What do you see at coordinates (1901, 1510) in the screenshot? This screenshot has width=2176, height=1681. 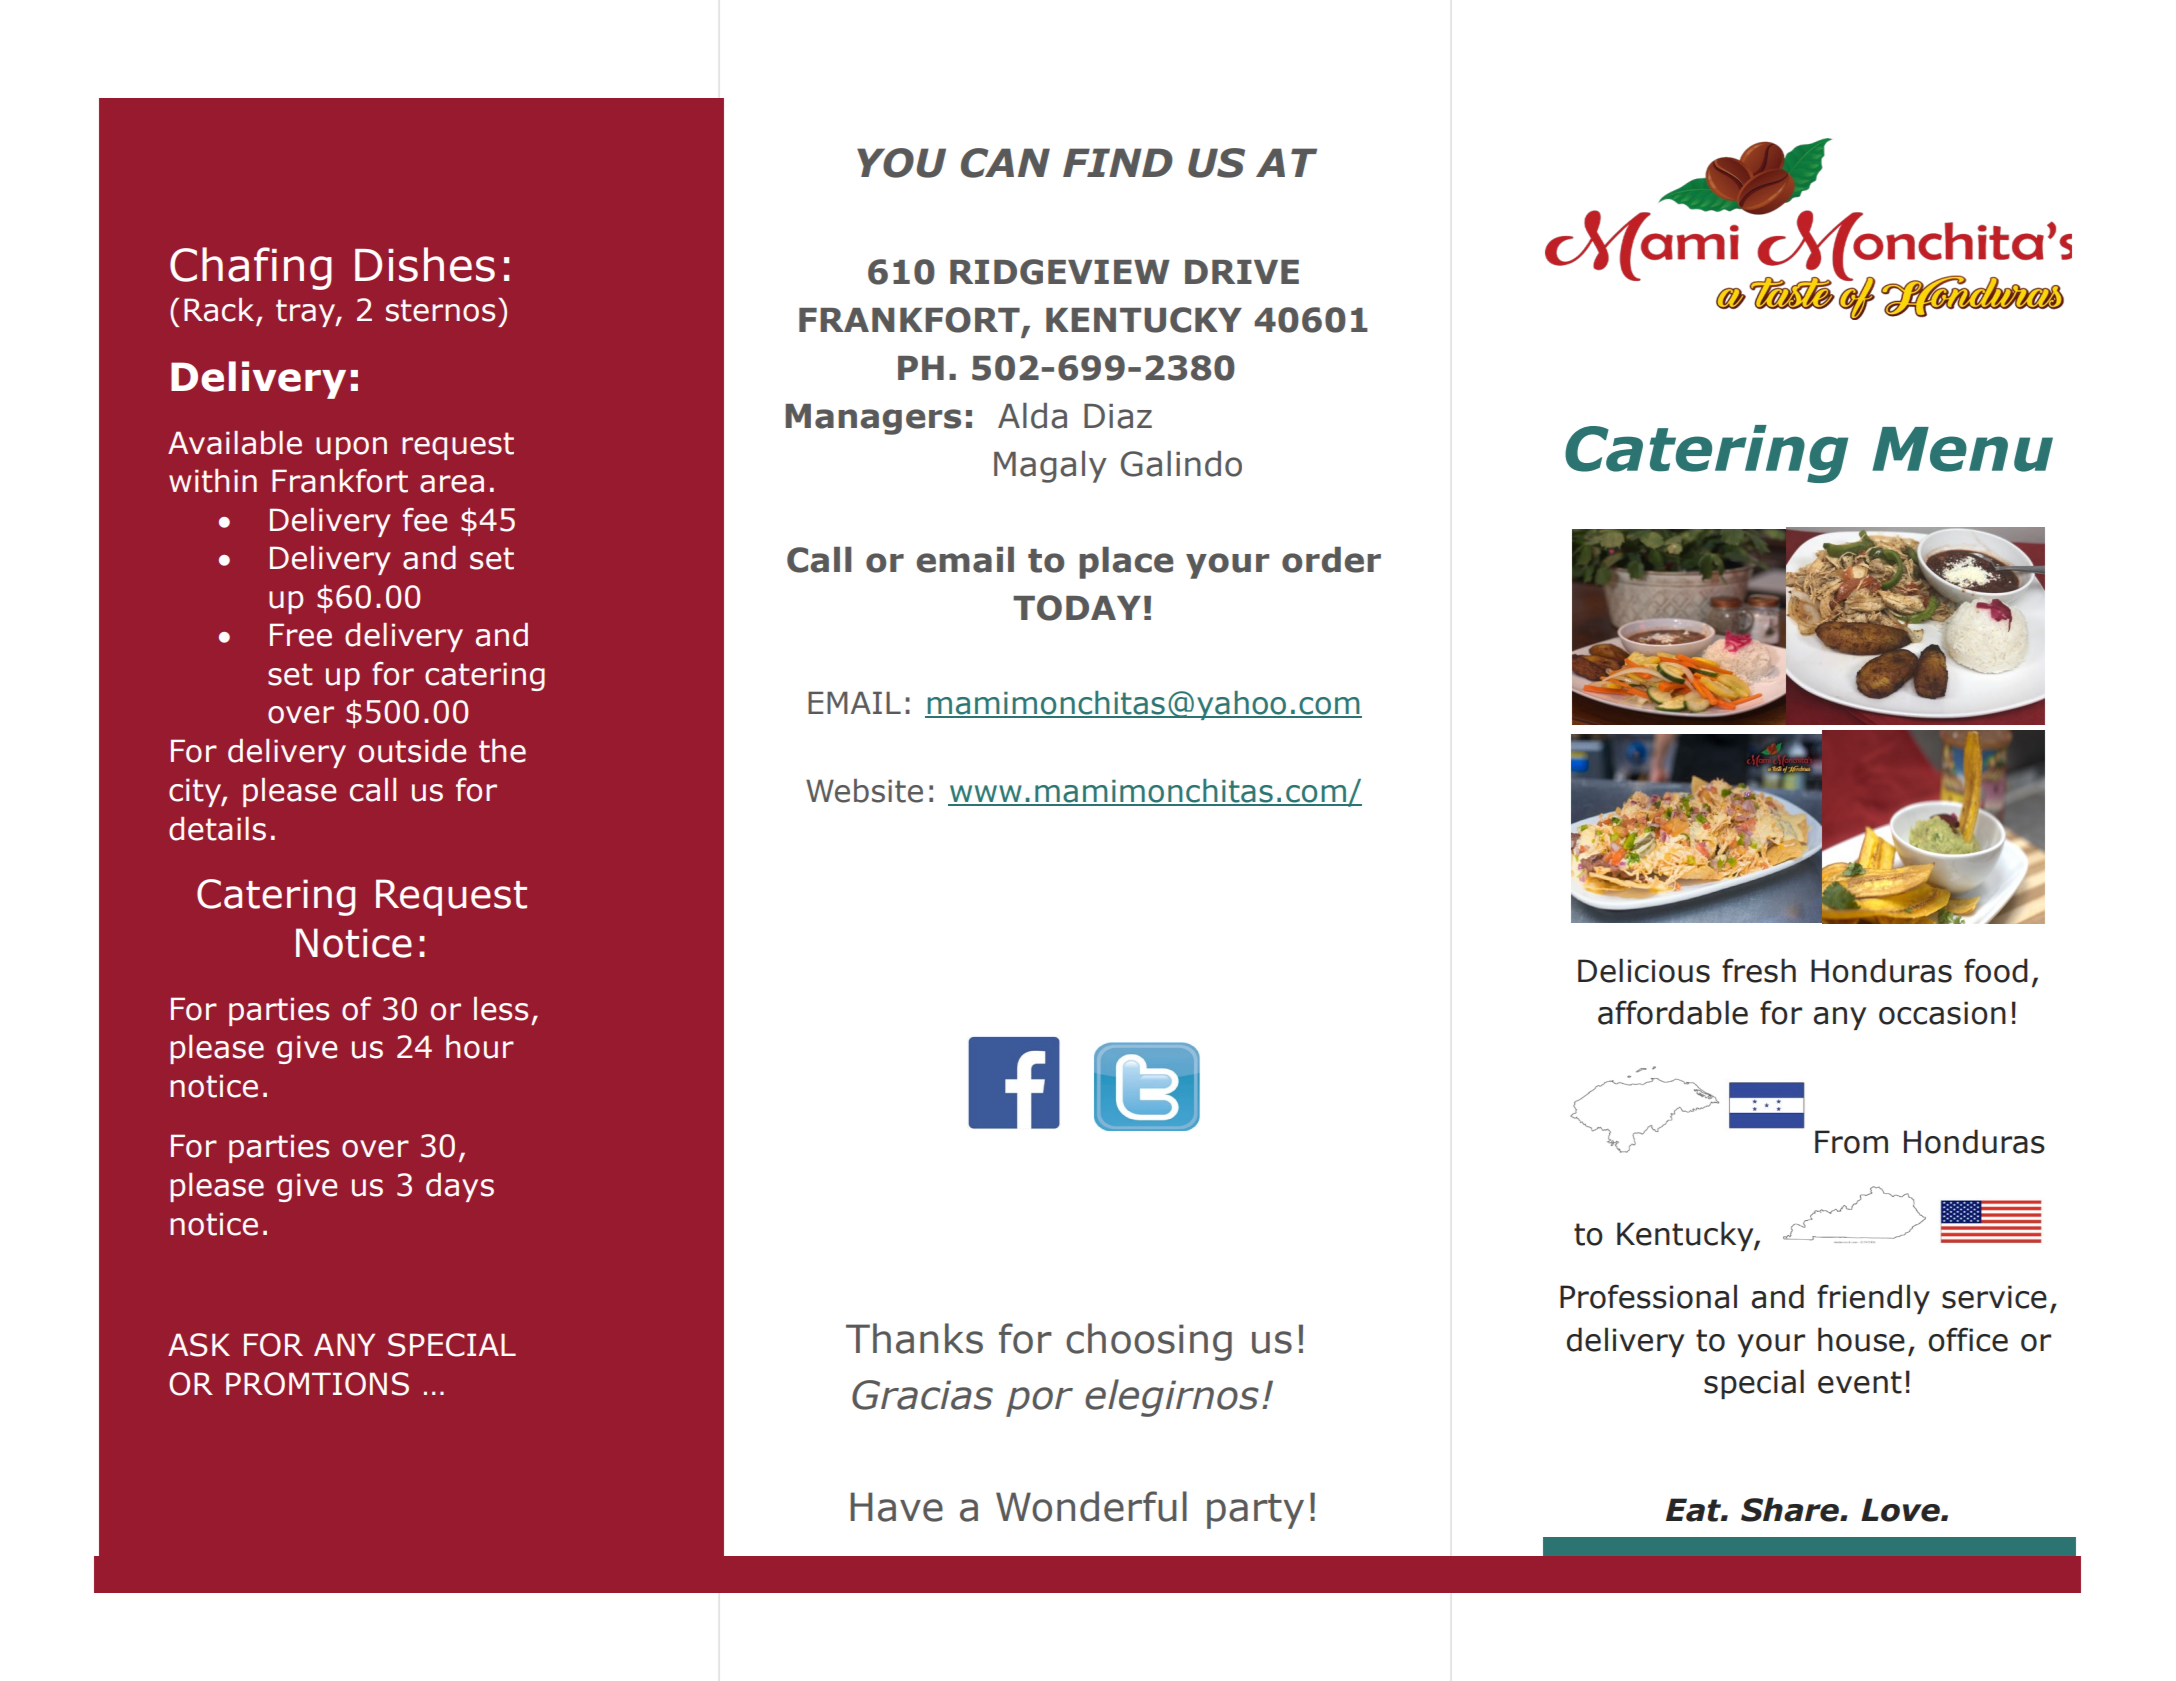 I see `Love` at bounding box center [1901, 1510].
